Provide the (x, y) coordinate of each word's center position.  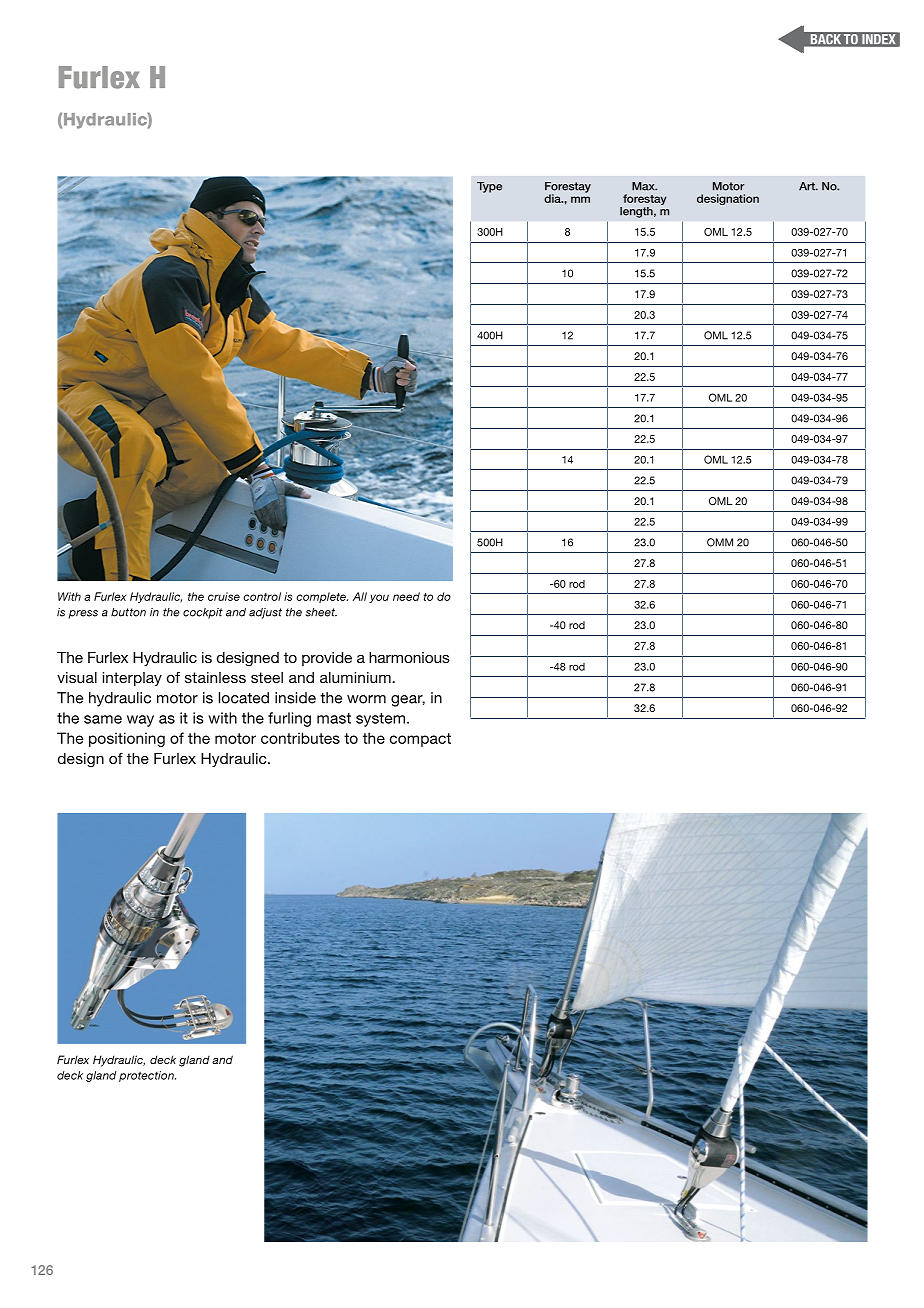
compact (420, 740)
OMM (720, 542)
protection (147, 1076)
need (406, 596)
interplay (132, 679)
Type (489, 187)
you (379, 598)
